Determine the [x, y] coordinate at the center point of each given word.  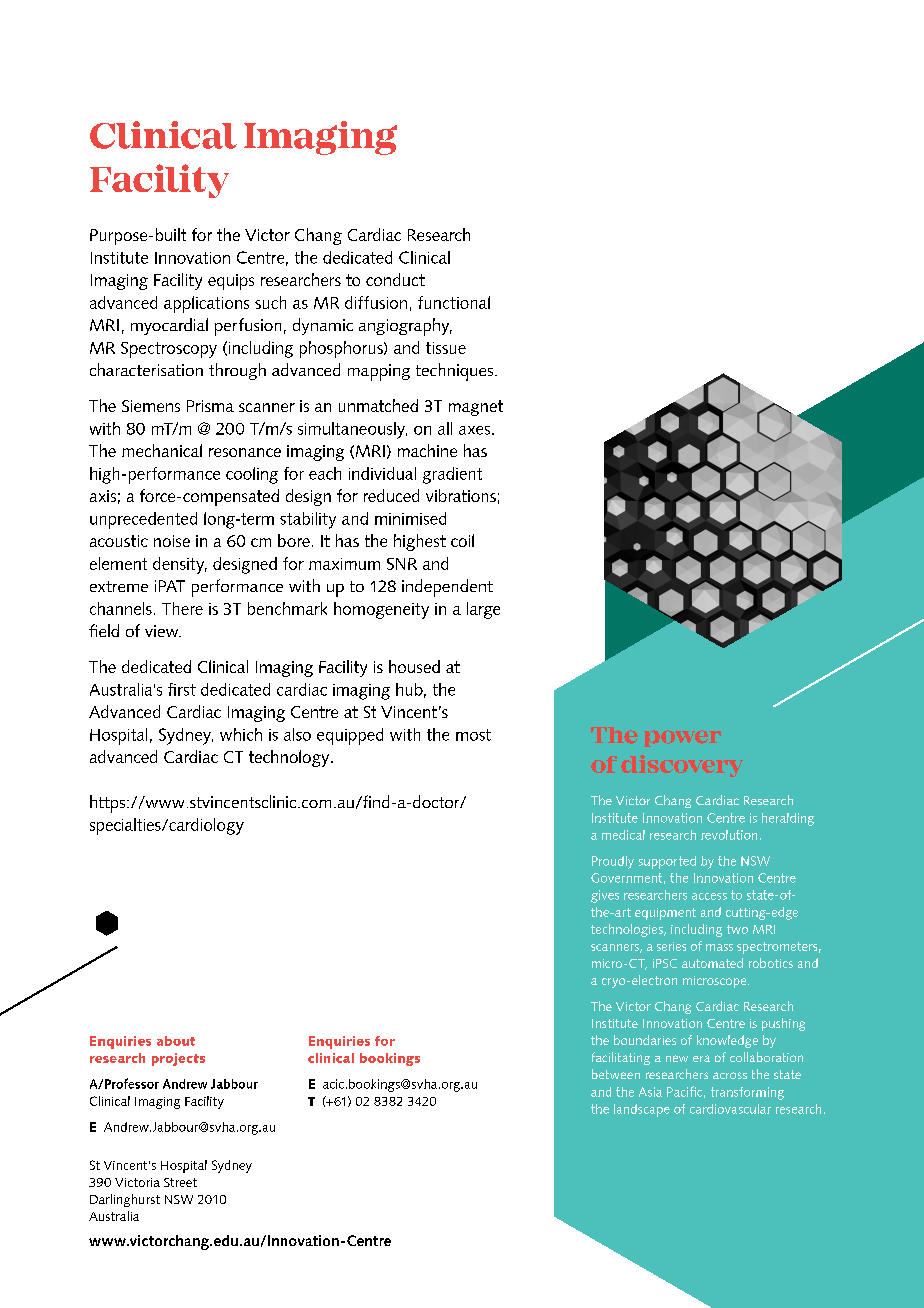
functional [454, 302]
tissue [446, 348]
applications [206, 304]
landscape [642, 1110]
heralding [788, 819]
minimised [410, 518]
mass [719, 947]
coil [462, 540]
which [241, 734]
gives [605, 896]
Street [180, 1182]
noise [172, 541]
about [176, 1041]
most [473, 735]
